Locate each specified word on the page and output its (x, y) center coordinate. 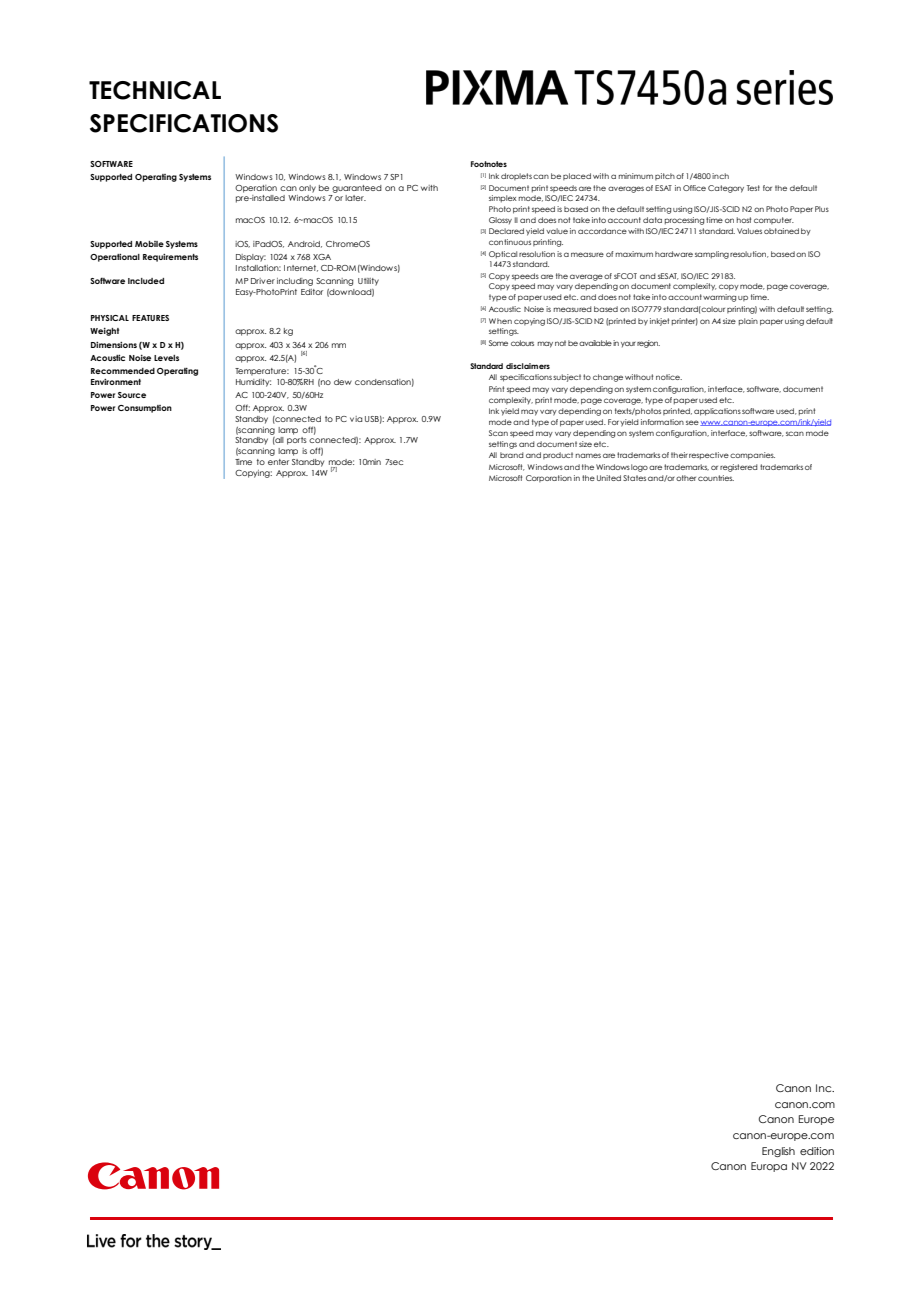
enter (278, 462)
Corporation (549, 478)
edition (817, 1151)
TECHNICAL (155, 90)
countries (716, 478)
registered (739, 468)
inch (720, 176)
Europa (769, 1167)
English (778, 1152)
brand (512, 455)
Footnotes (489, 164)
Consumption (145, 409)
